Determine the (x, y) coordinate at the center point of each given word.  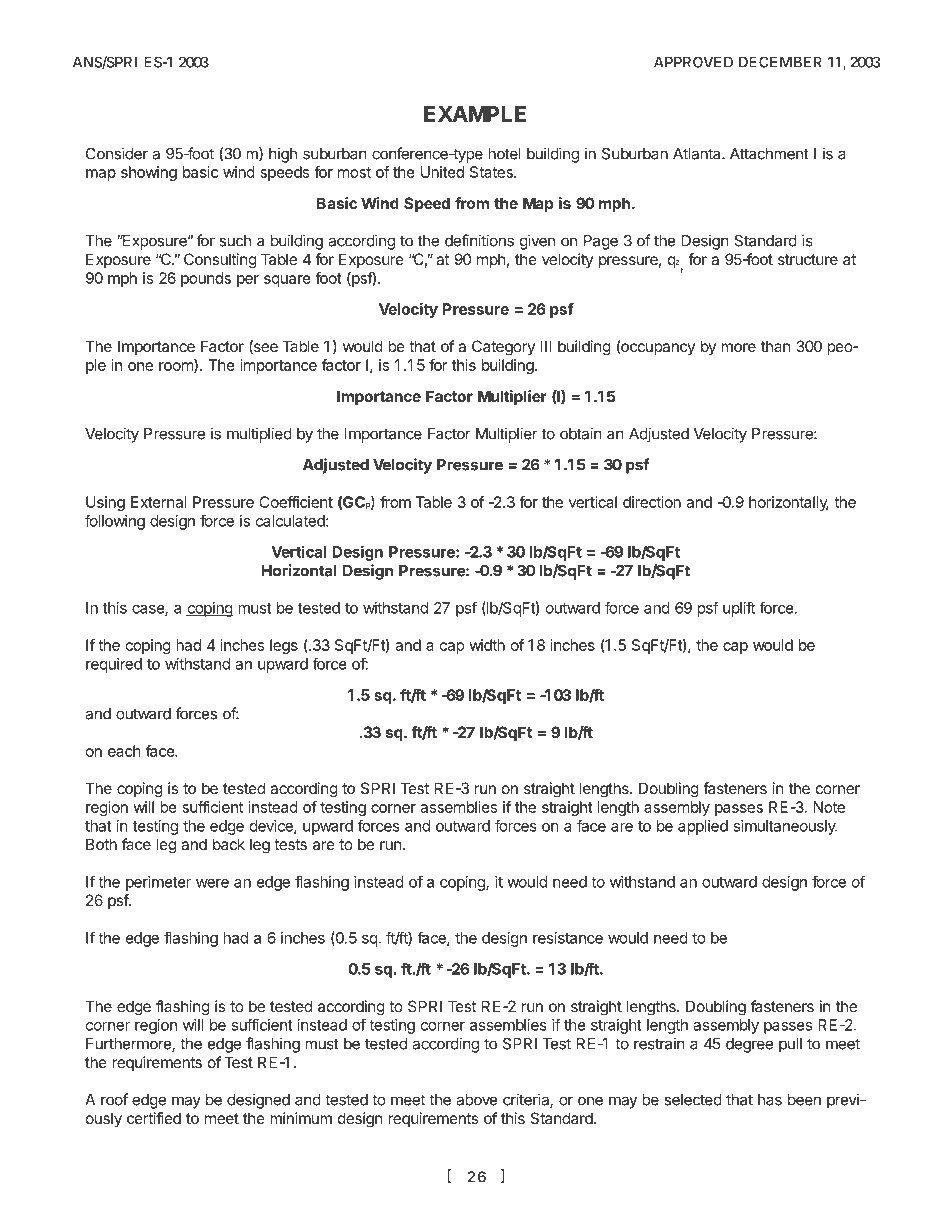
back (229, 844)
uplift (739, 609)
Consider (117, 153)
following (115, 522)
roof (114, 1099)
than (776, 346)
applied (703, 827)
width (487, 645)
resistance (568, 938)
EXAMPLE (475, 114)
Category (503, 348)
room (177, 367)
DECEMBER (780, 62)
